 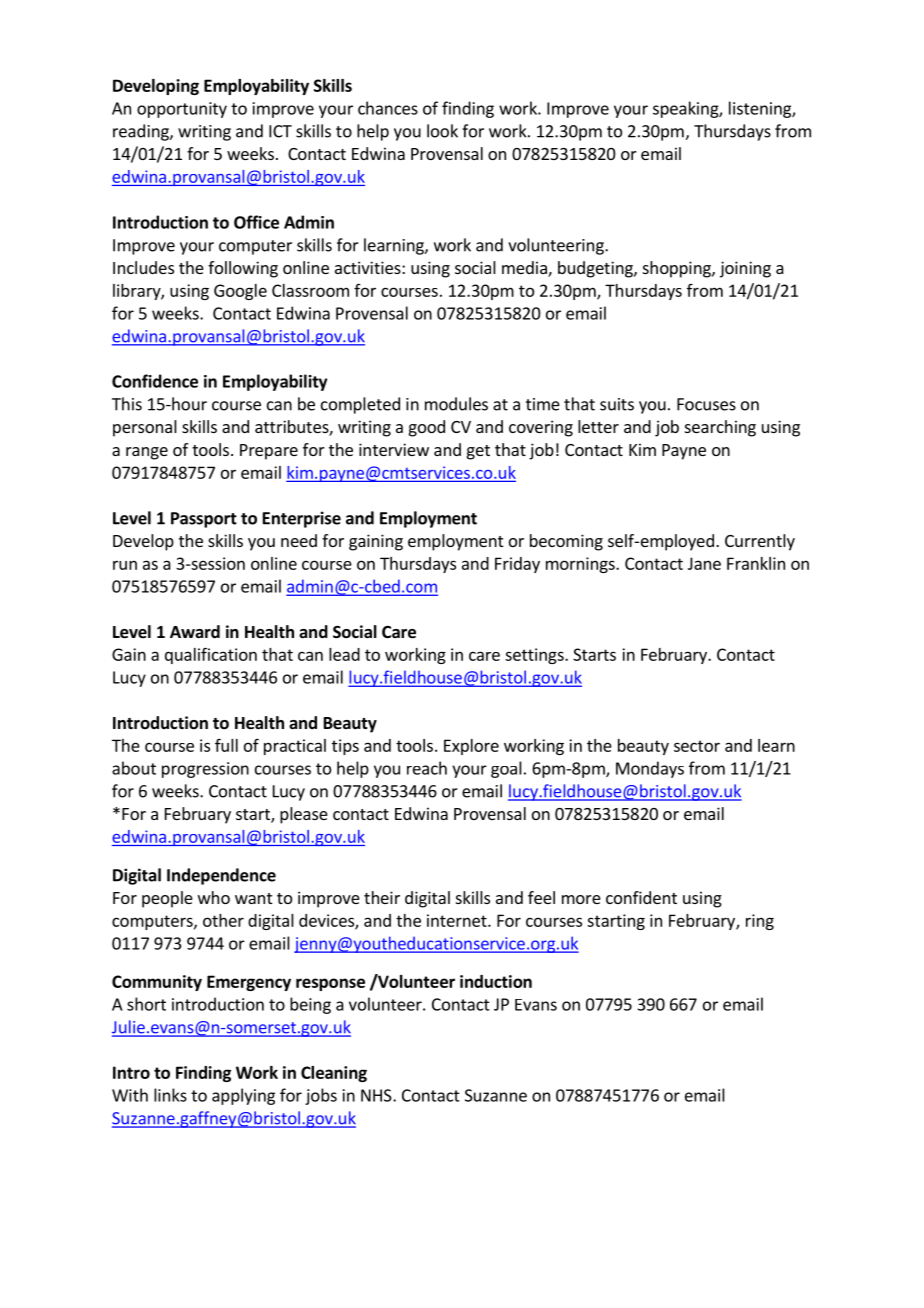 What do you see at coordinates (147, 453) in the page?
I see `range` at bounding box center [147, 453].
